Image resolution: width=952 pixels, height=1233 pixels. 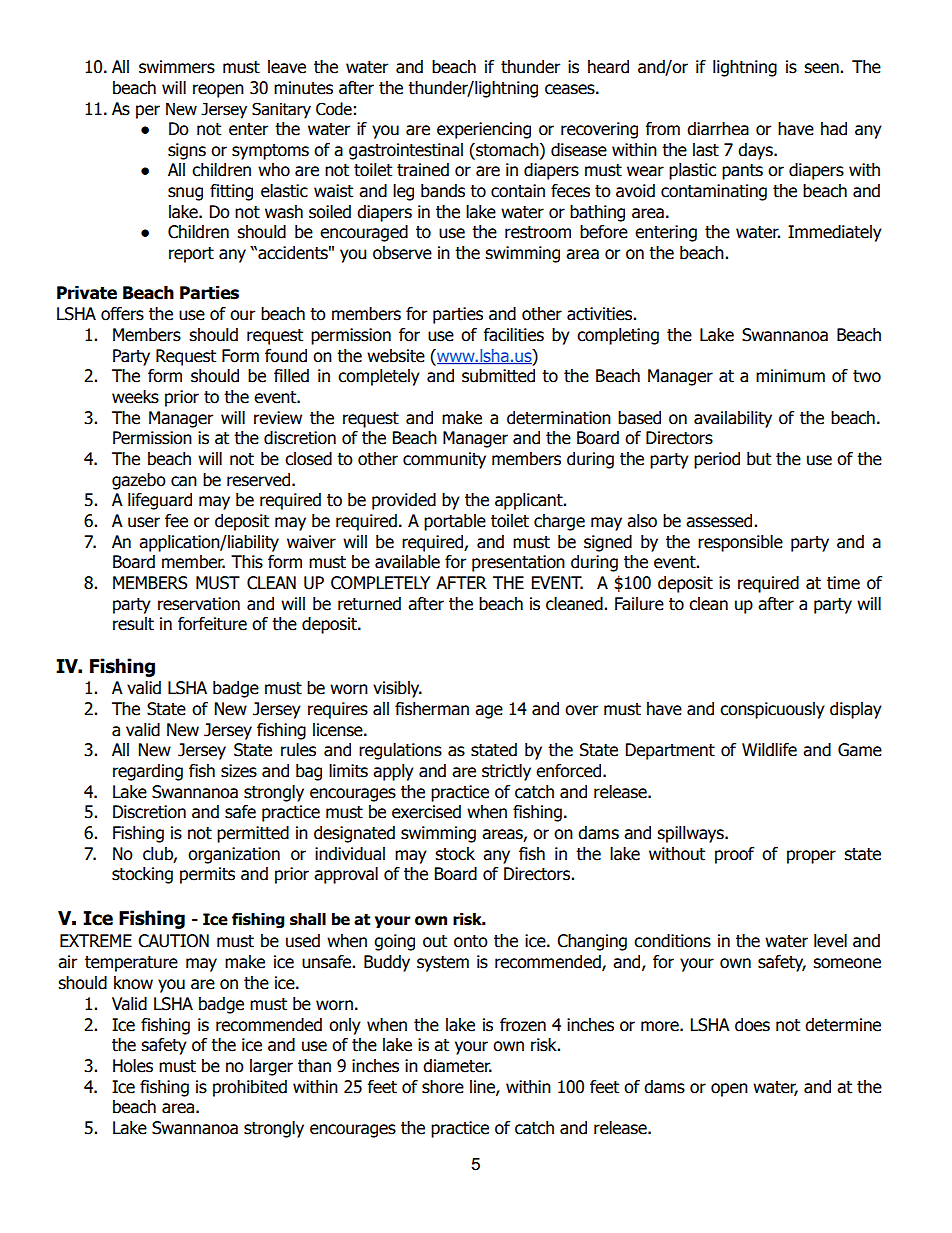 I want to click on seen, so click(x=821, y=68).
